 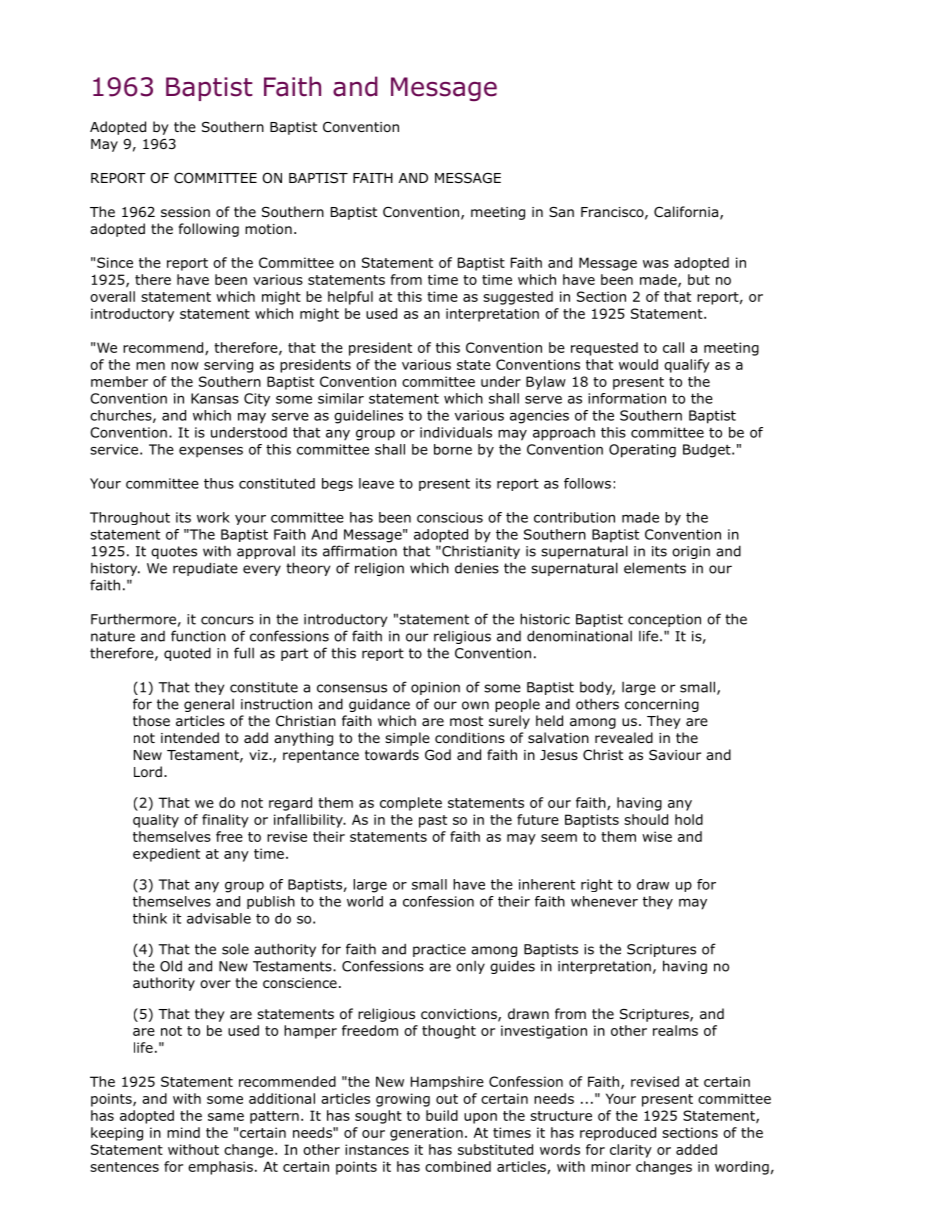 What do you see at coordinates (662, 705) in the screenshot?
I see `concerning` at bounding box center [662, 705].
